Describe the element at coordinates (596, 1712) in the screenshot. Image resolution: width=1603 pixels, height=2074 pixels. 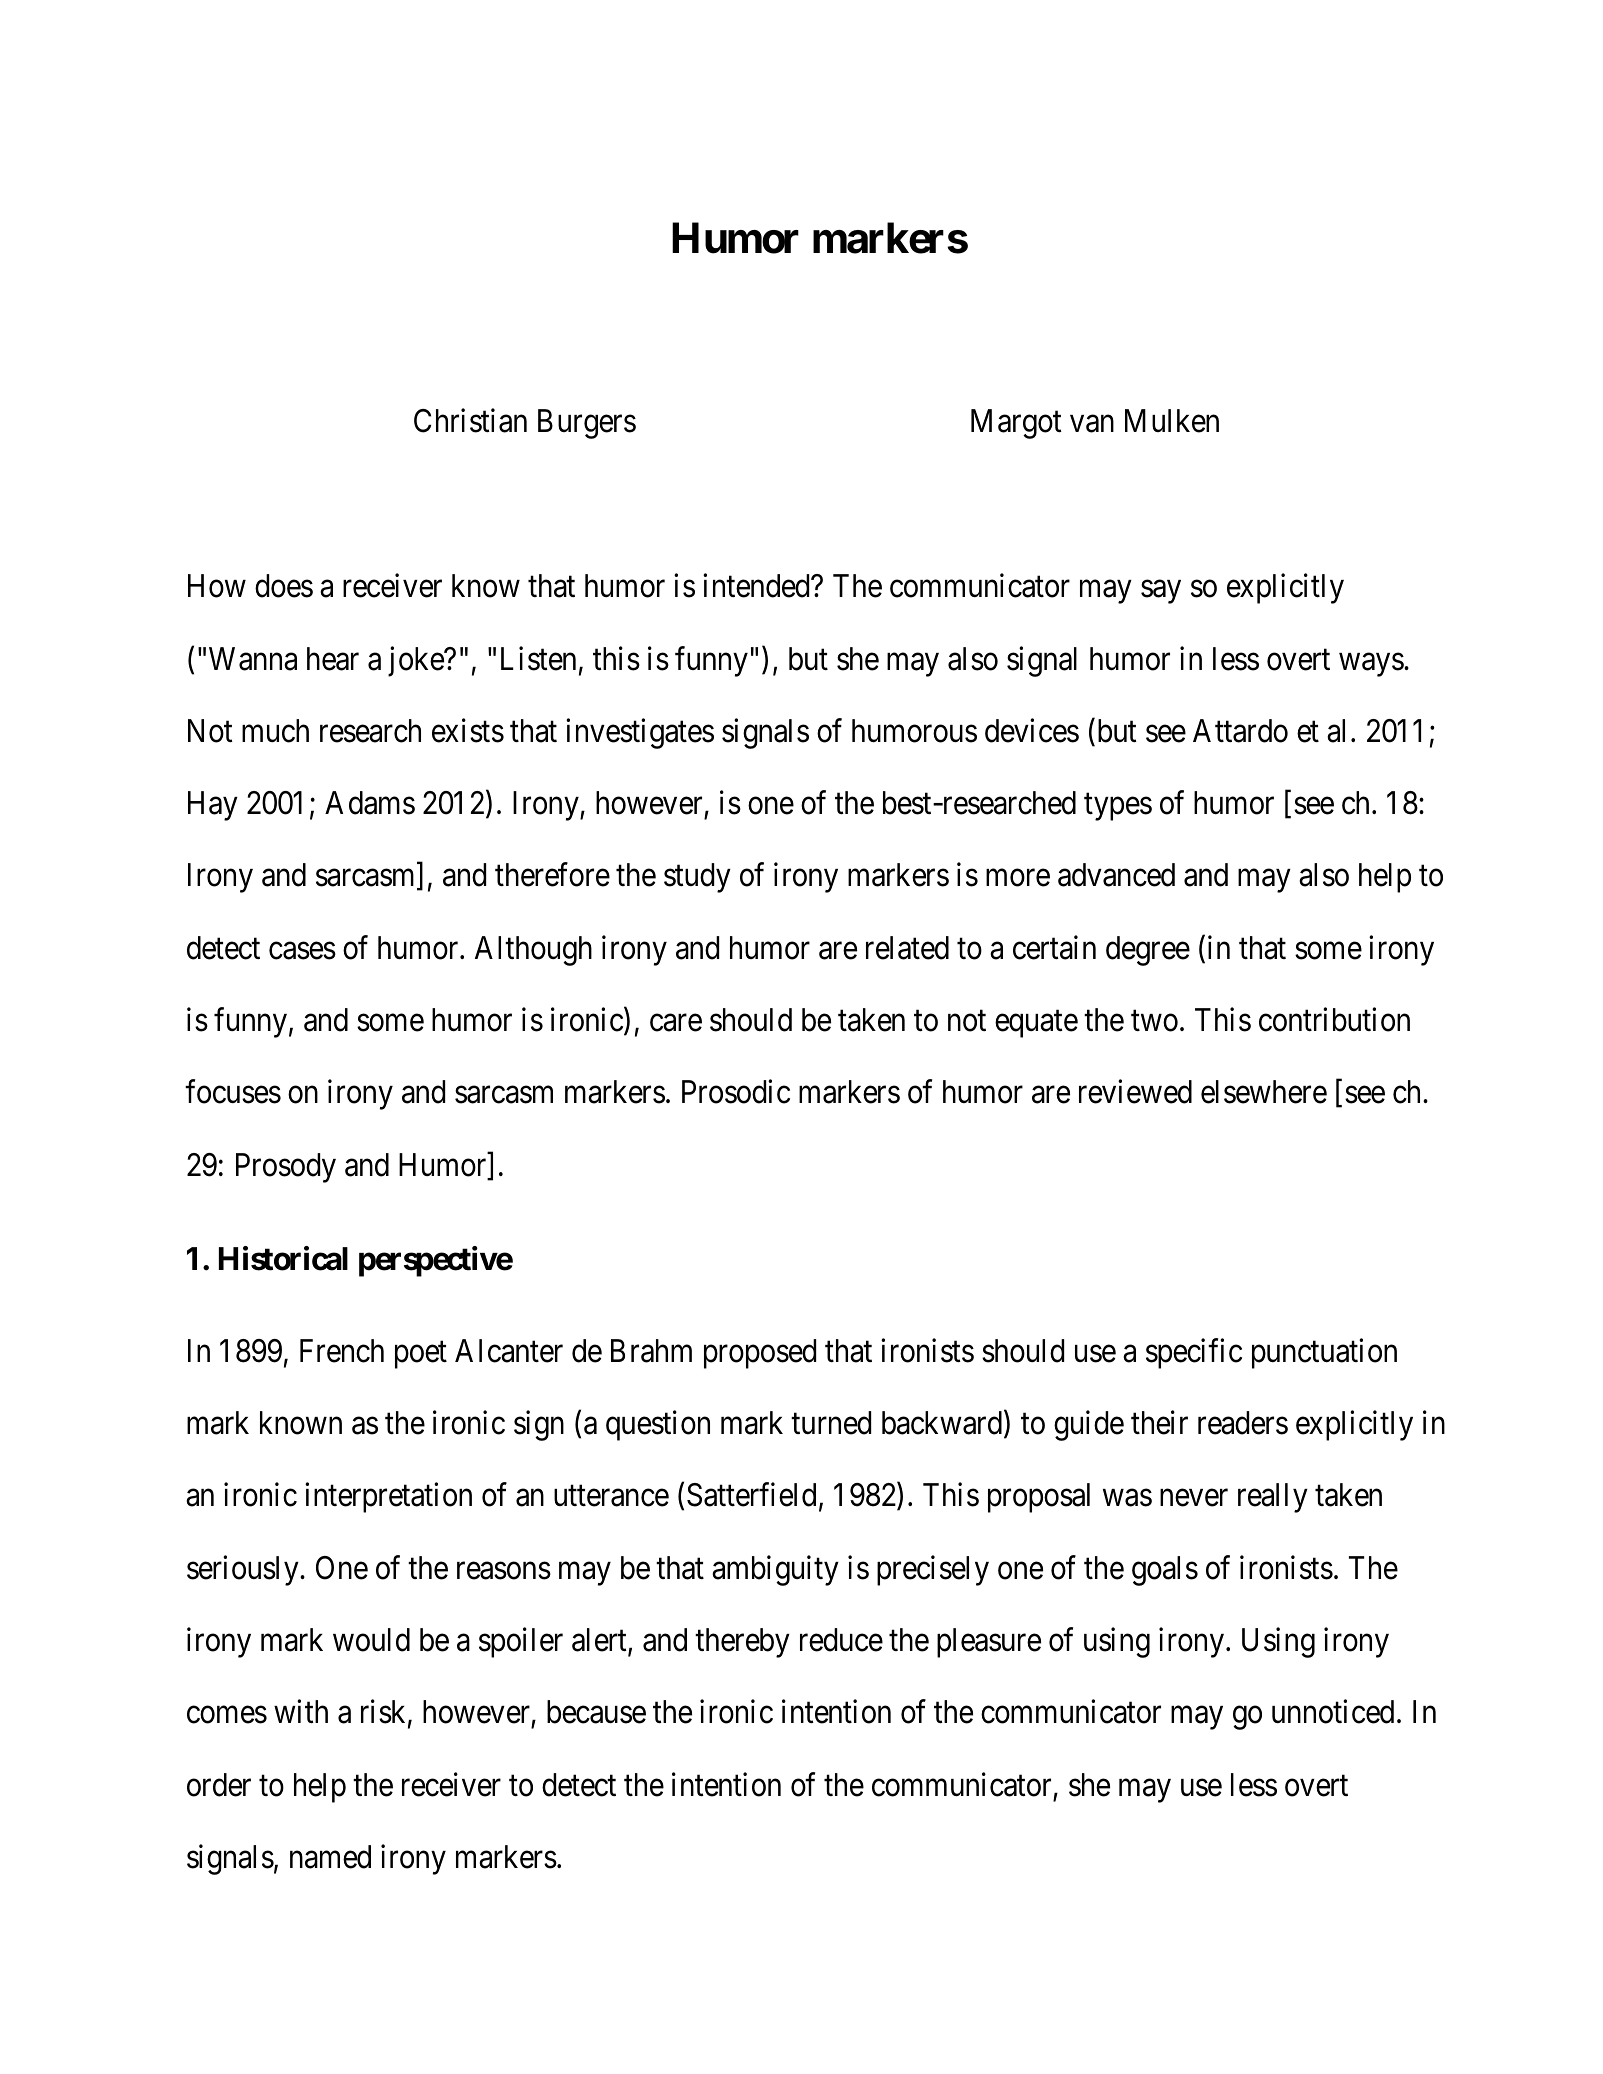
I see `because` at that location.
